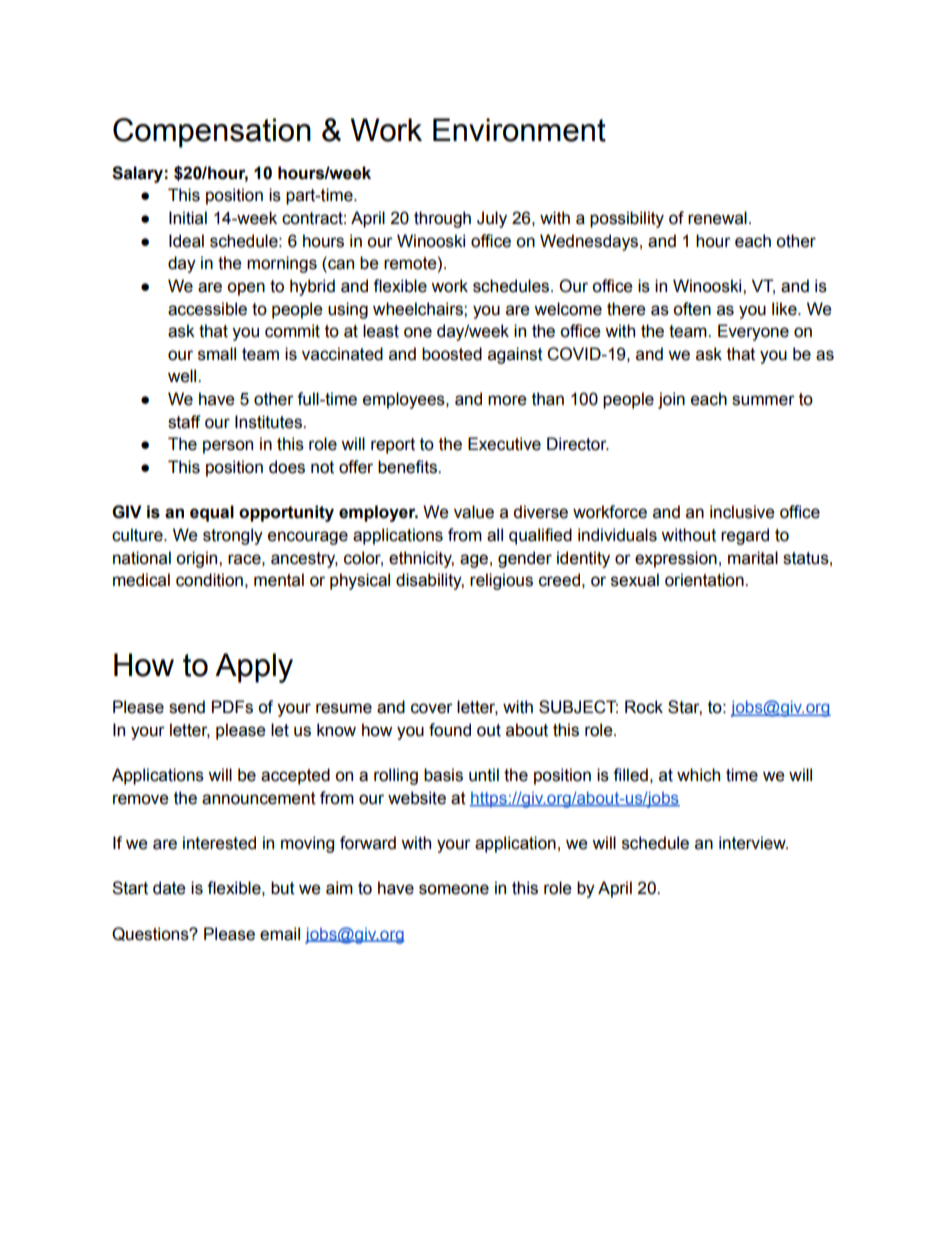  Describe the element at coordinates (233, 536) in the document. I see `strongly` at that location.
